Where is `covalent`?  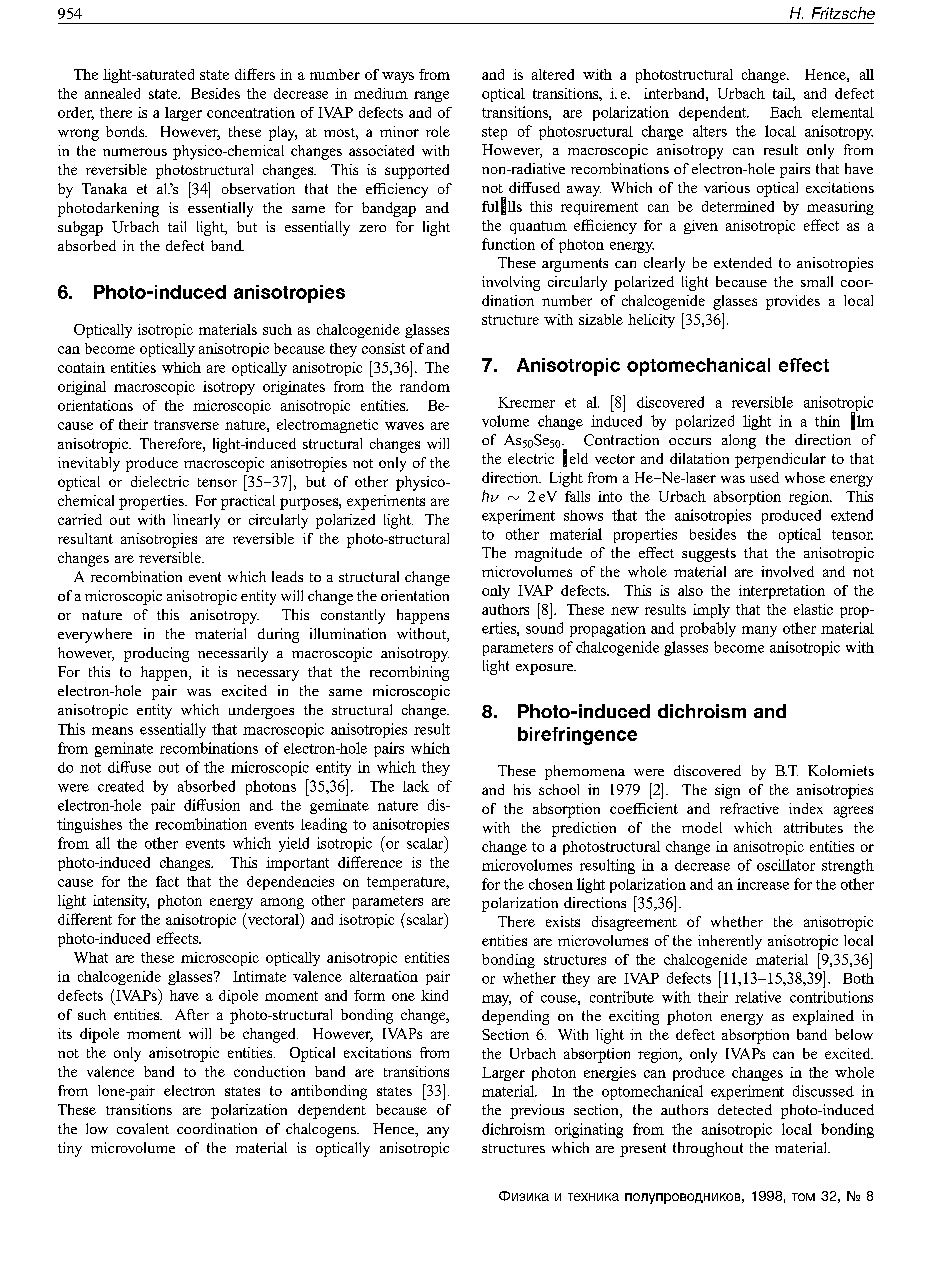
covalent is located at coordinates (143, 1128).
